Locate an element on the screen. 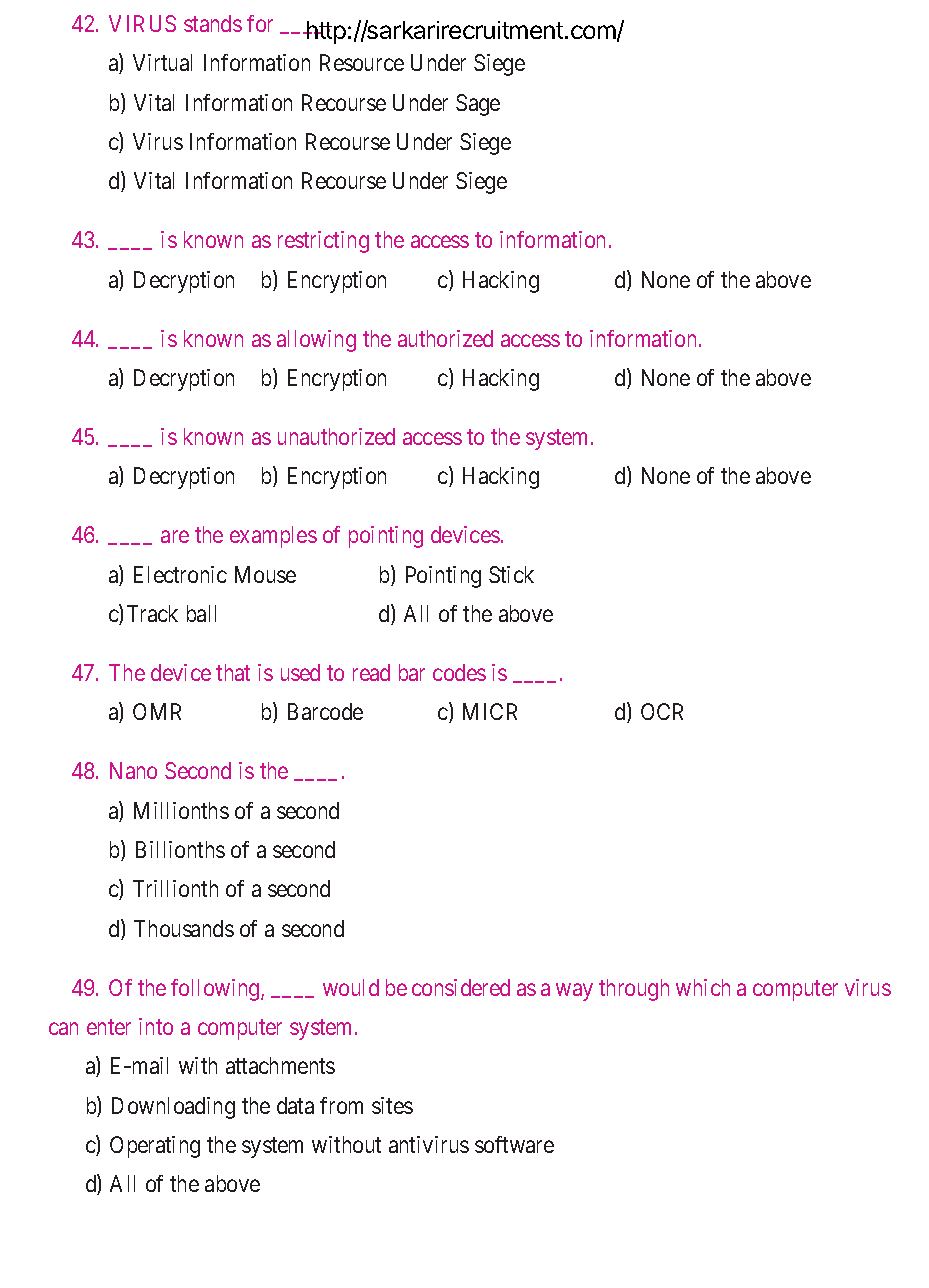 The image size is (929, 1288). sites is located at coordinates (392, 1105).
